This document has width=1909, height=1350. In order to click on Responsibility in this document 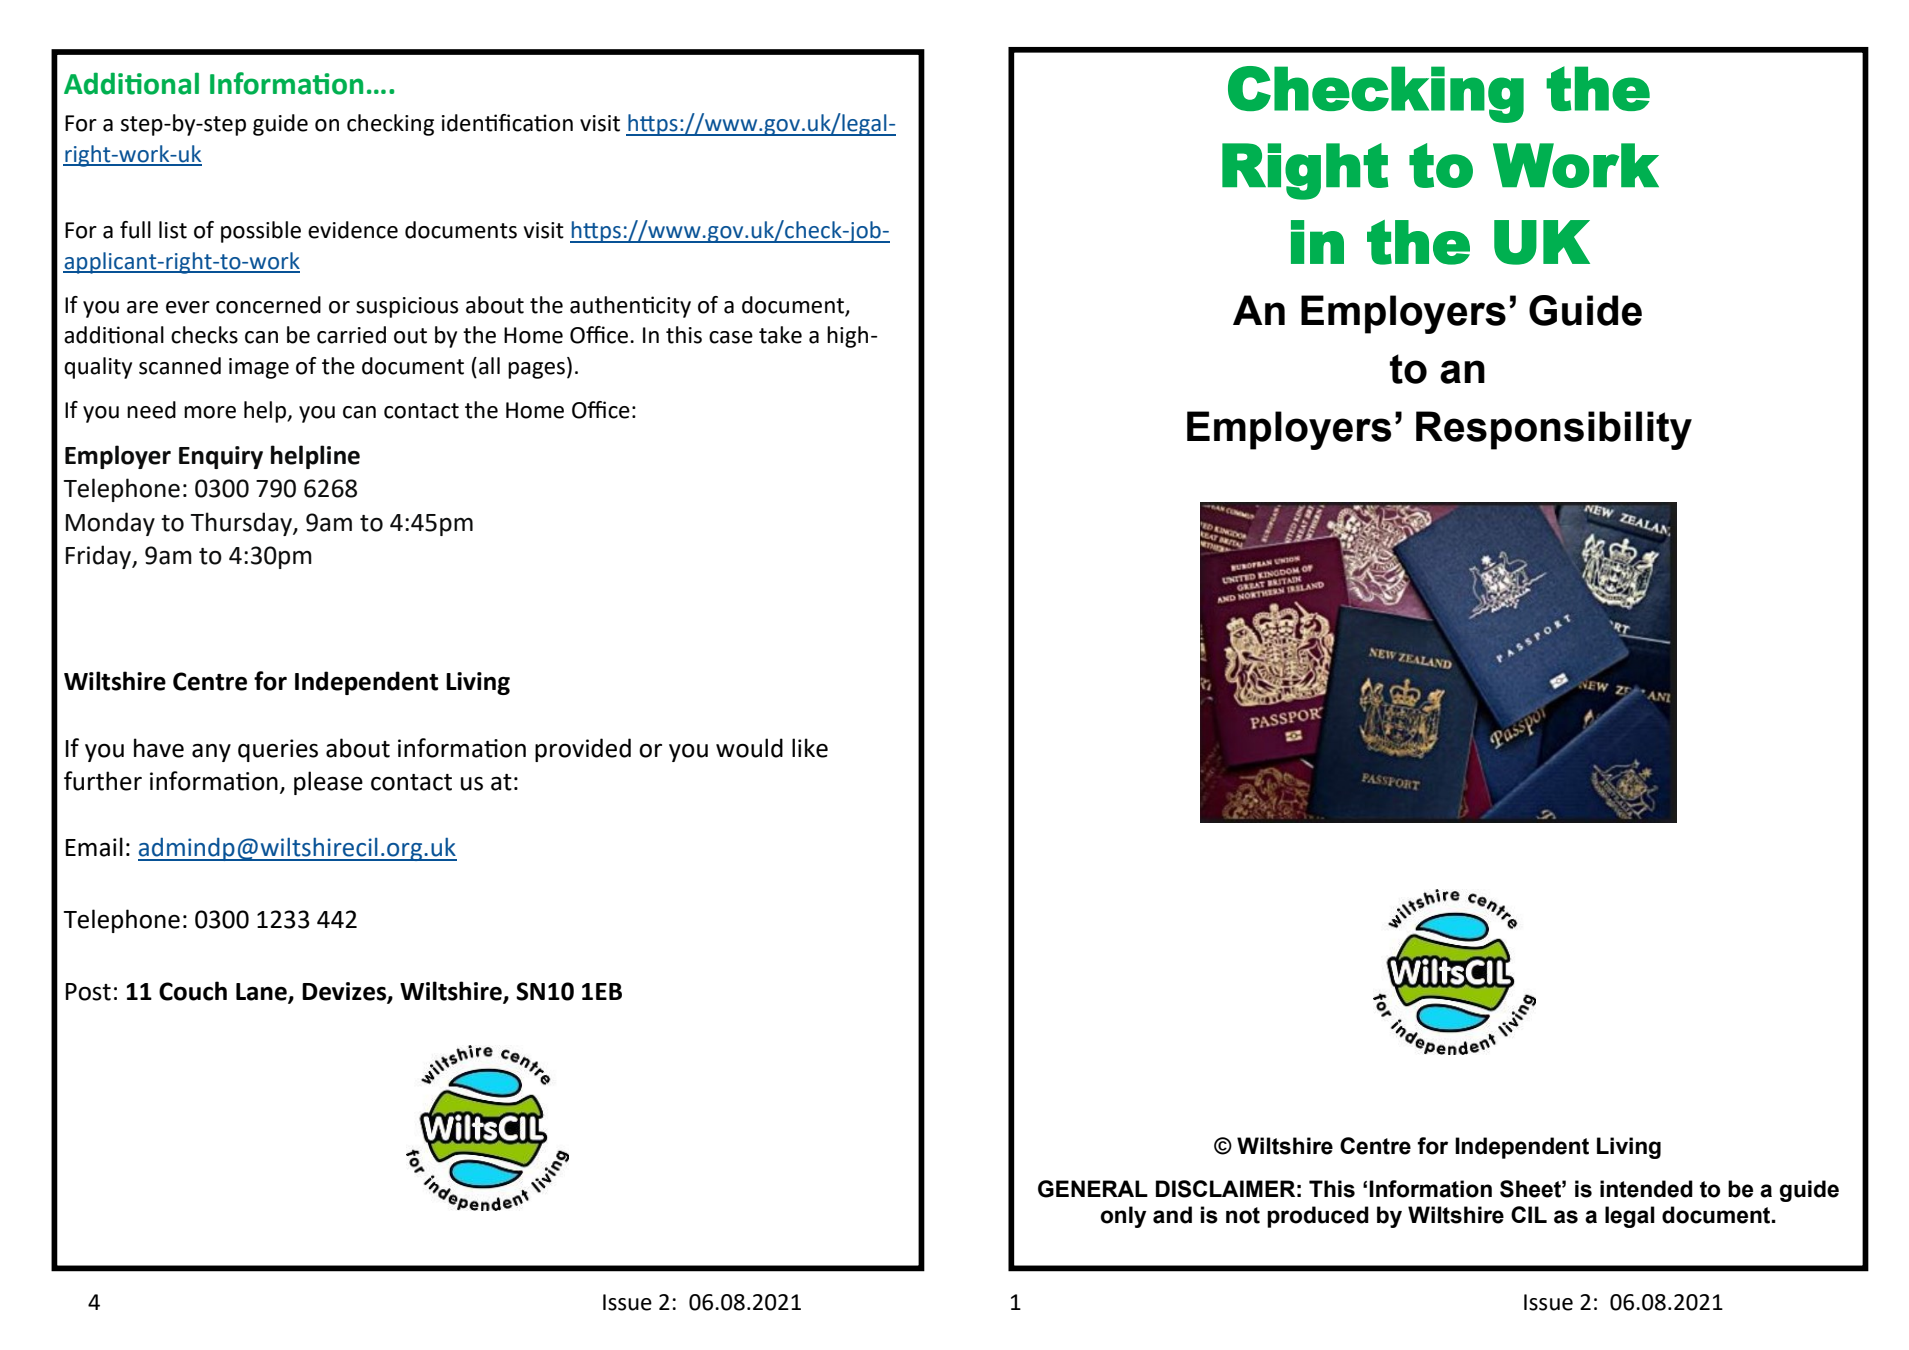, I will do `click(1554, 430)`.
